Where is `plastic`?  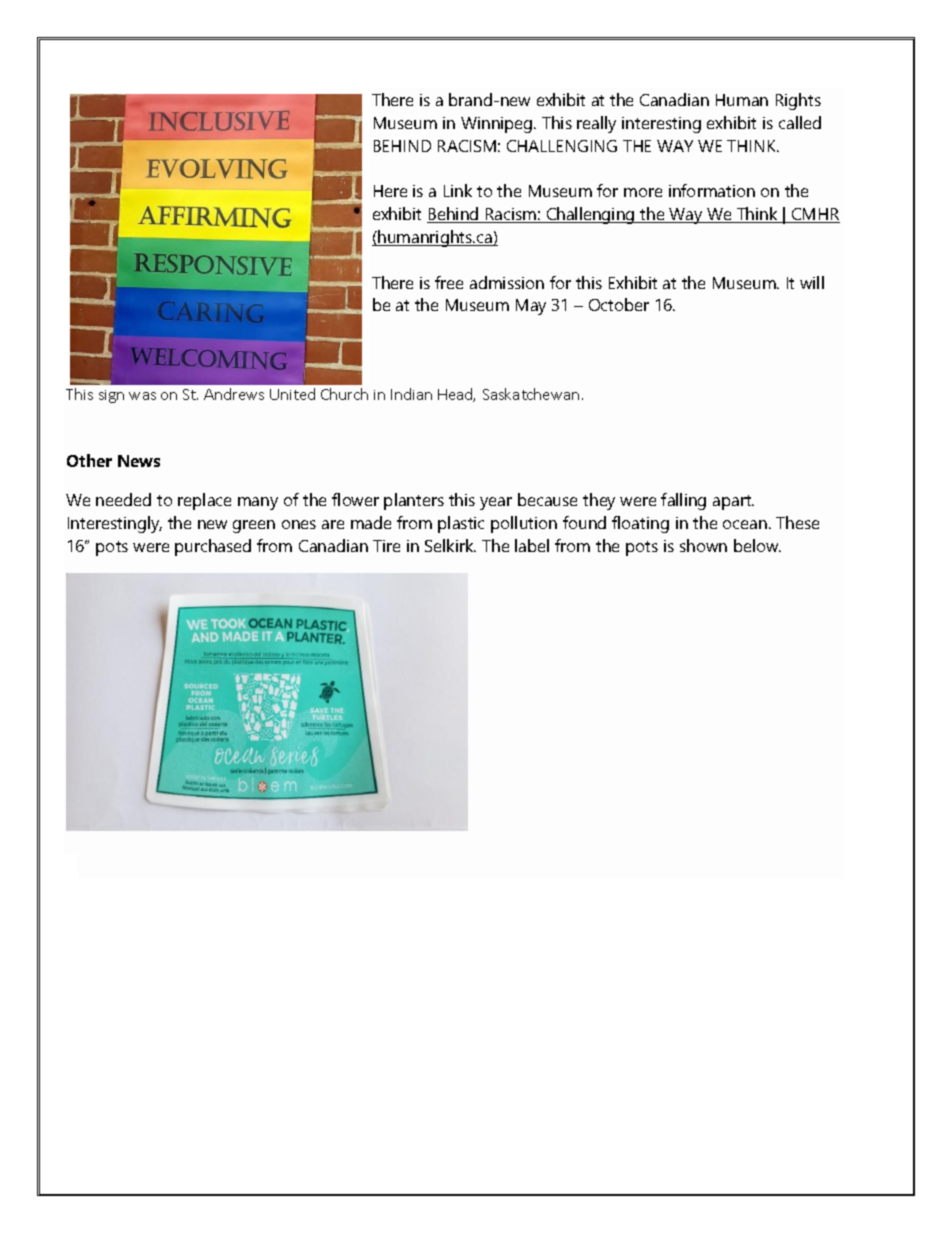 plastic is located at coordinates (461, 524).
